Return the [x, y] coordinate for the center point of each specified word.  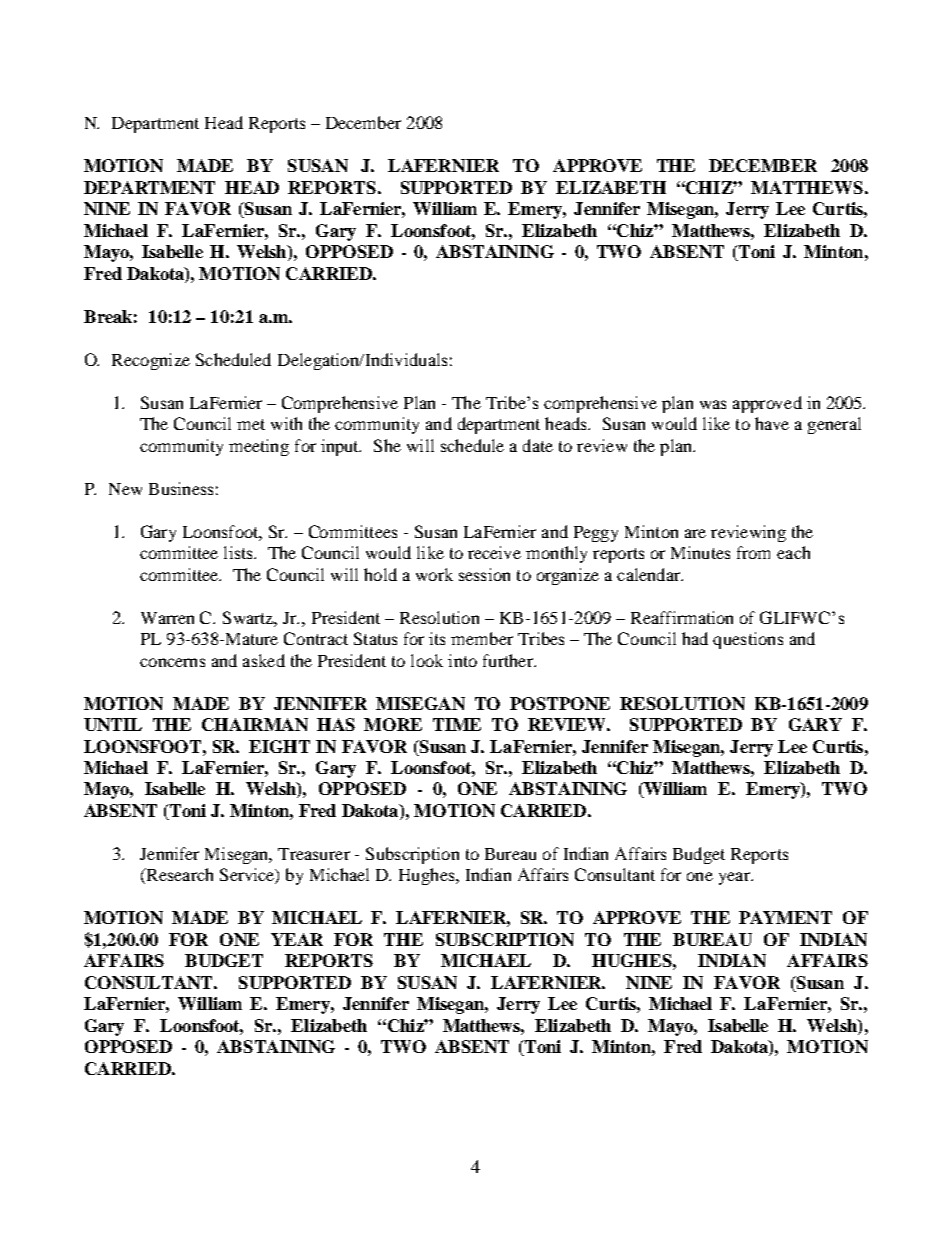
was [713, 404]
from [753, 552]
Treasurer [314, 854]
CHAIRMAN [255, 724]
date [538, 445]
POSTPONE [560, 703]
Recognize [151, 361]
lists [239, 552]
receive [494, 552]
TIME [457, 724]
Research [178, 876]
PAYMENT [785, 917]
